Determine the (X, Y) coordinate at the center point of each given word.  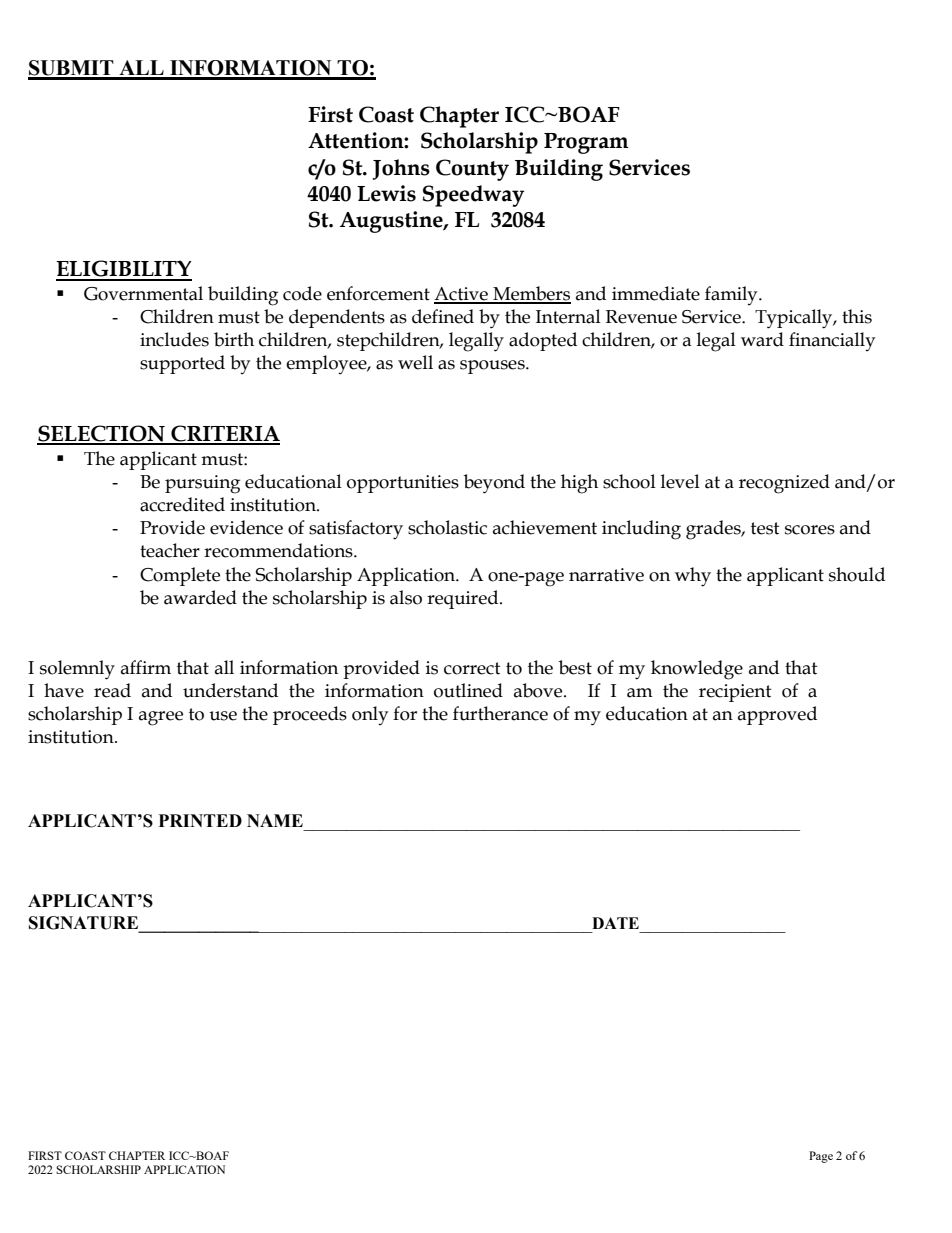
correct (472, 668)
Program (586, 143)
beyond (494, 484)
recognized (784, 484)
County (472, 170)
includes (174, 339)
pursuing (202, 484)
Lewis (386, 193)
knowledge (697, 670)
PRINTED (200, 820)
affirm (146, 667)
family (732, 295)
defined (443, 316)
